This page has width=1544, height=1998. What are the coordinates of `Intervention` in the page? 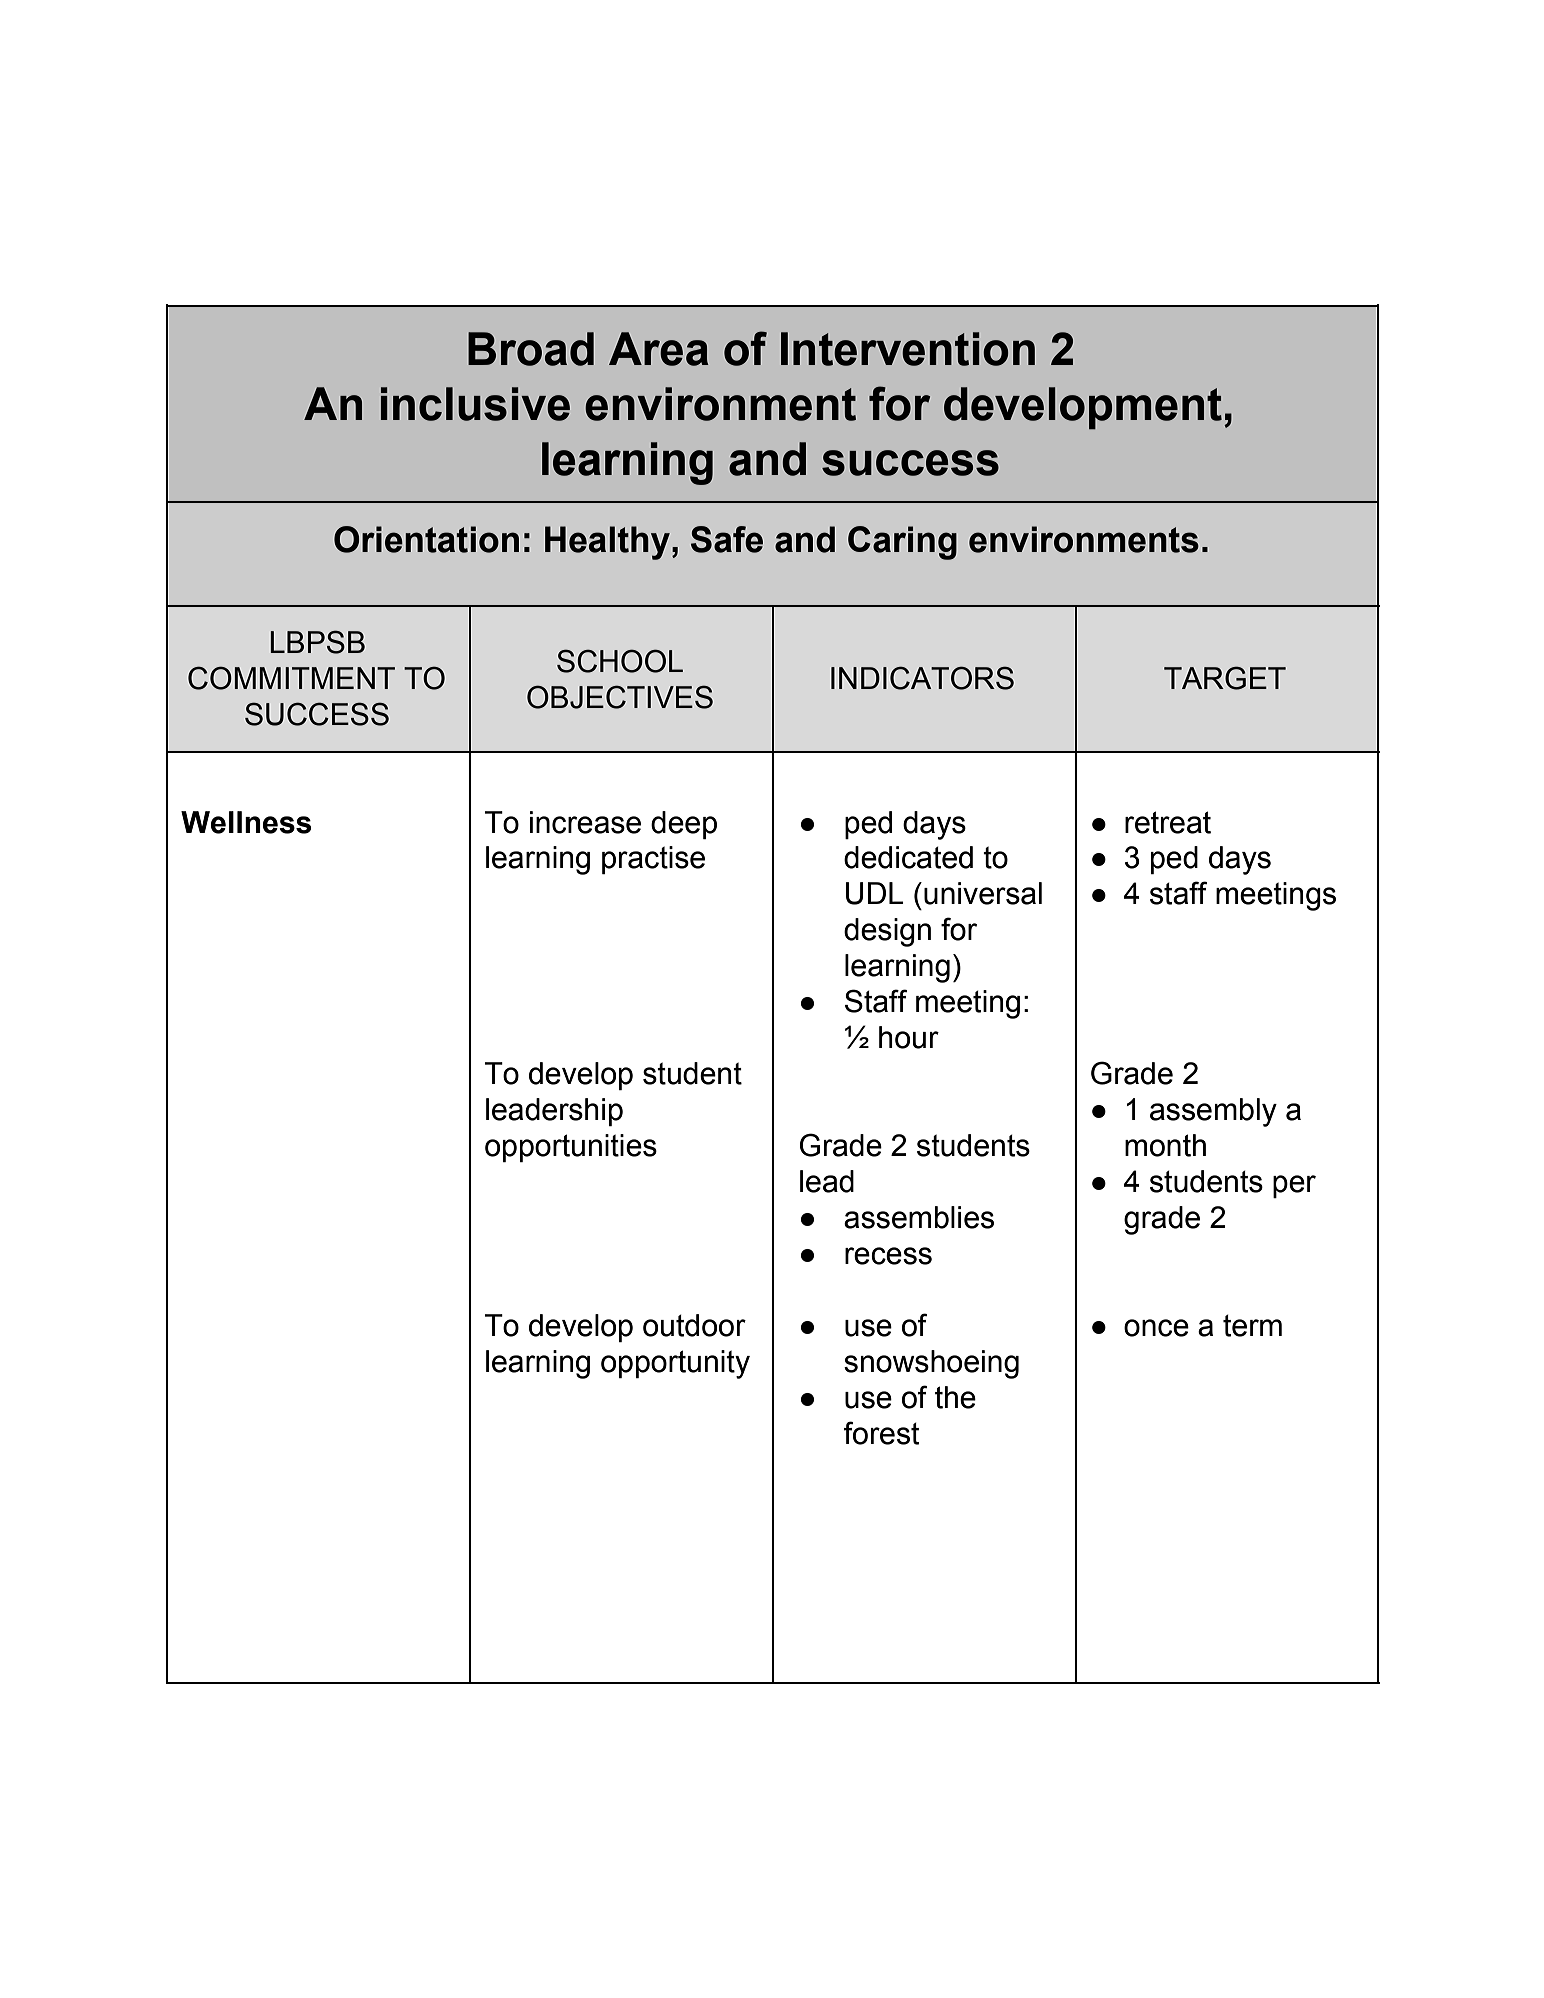 It's located at (908, 349).
